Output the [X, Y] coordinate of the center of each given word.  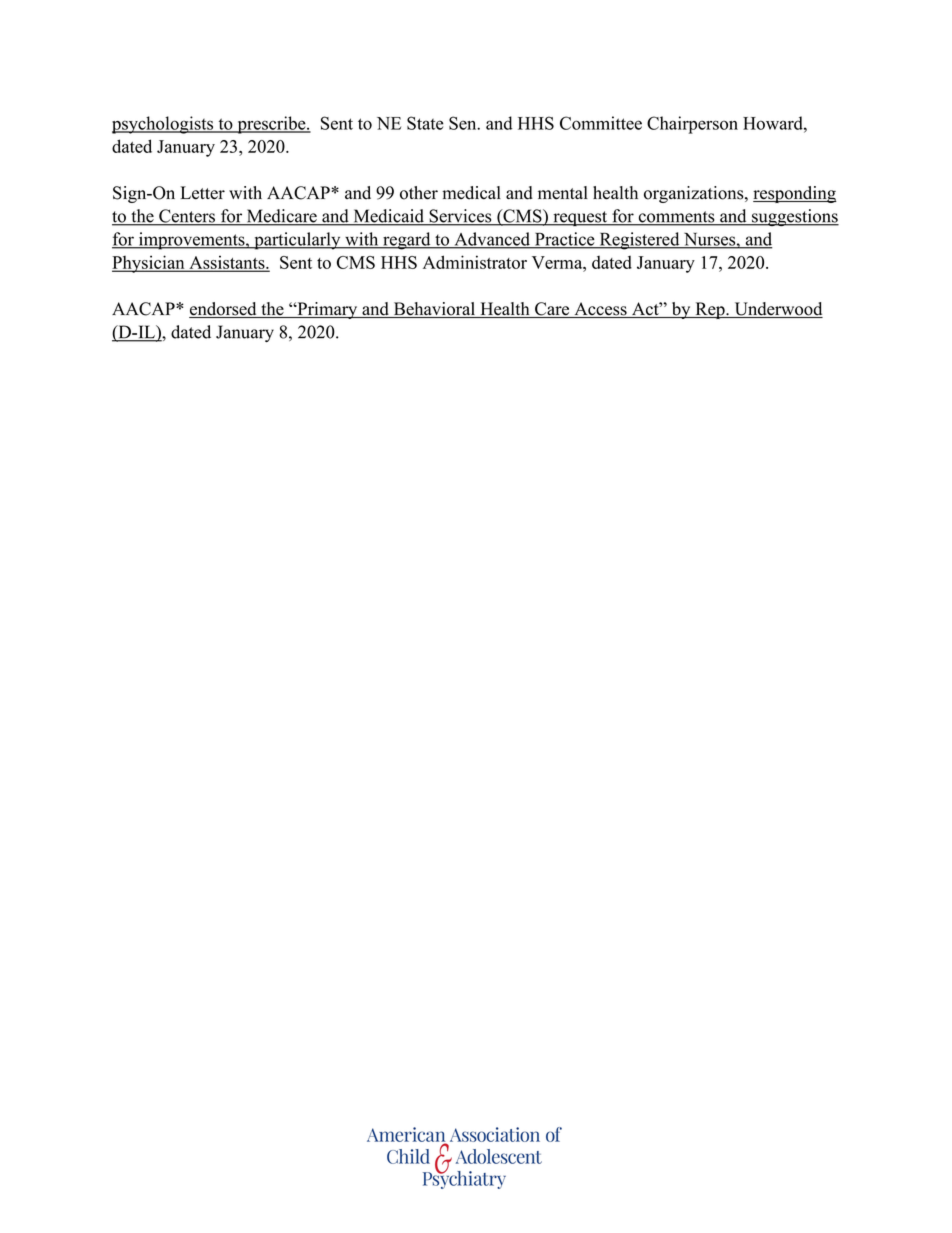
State [425, 123]
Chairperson [692, 125]
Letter [202, 193]
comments [676, 218]
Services [460, 217]
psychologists [164, 125]
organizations [695, 194]
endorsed [224, 310]
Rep [710, 310]
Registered [639, 241]
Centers [187, 217]
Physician [149, 264]
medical [471, 193]
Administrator [475, 262]
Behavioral [434, 310]
